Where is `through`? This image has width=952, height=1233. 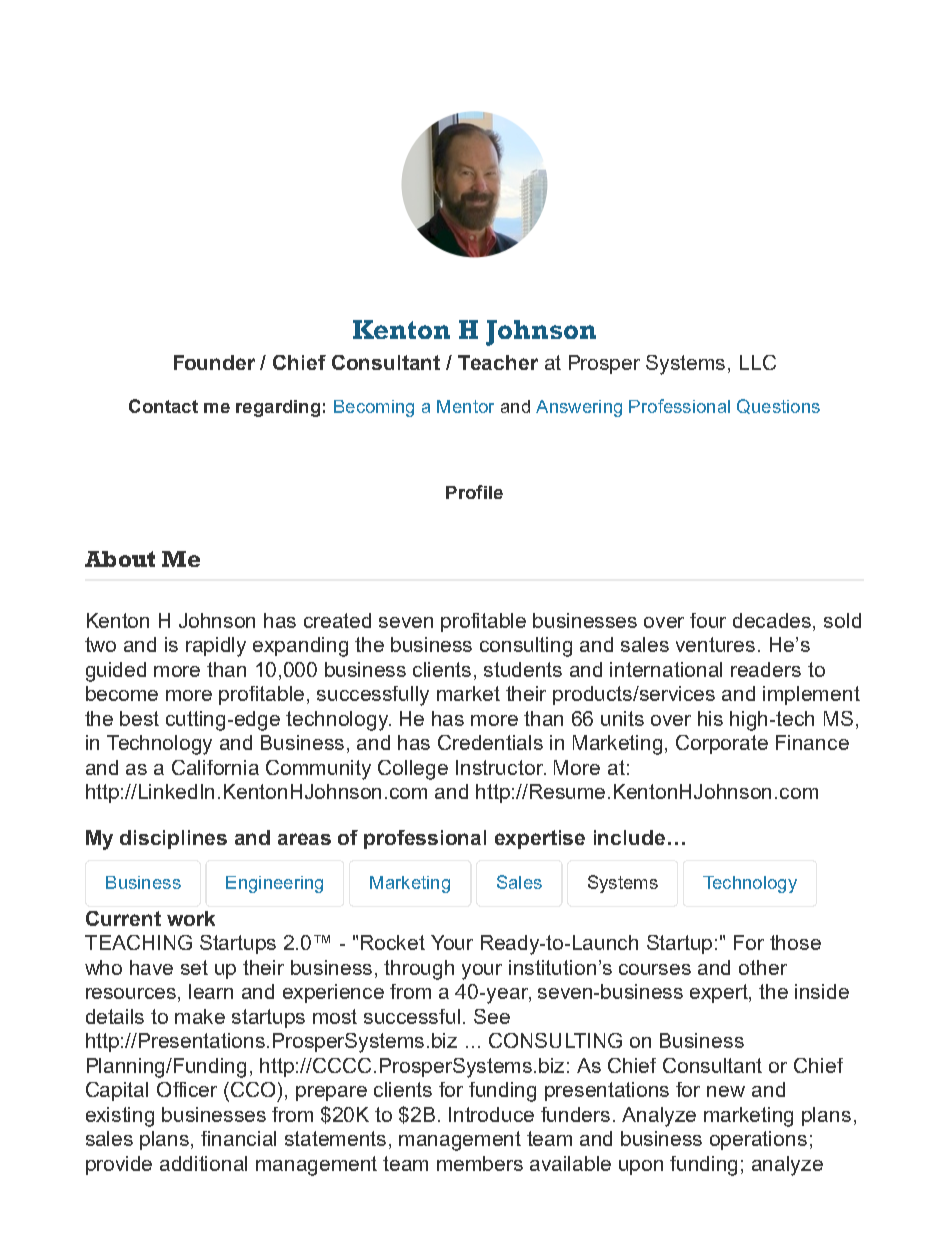
through is located at coordinates (419, 970).
